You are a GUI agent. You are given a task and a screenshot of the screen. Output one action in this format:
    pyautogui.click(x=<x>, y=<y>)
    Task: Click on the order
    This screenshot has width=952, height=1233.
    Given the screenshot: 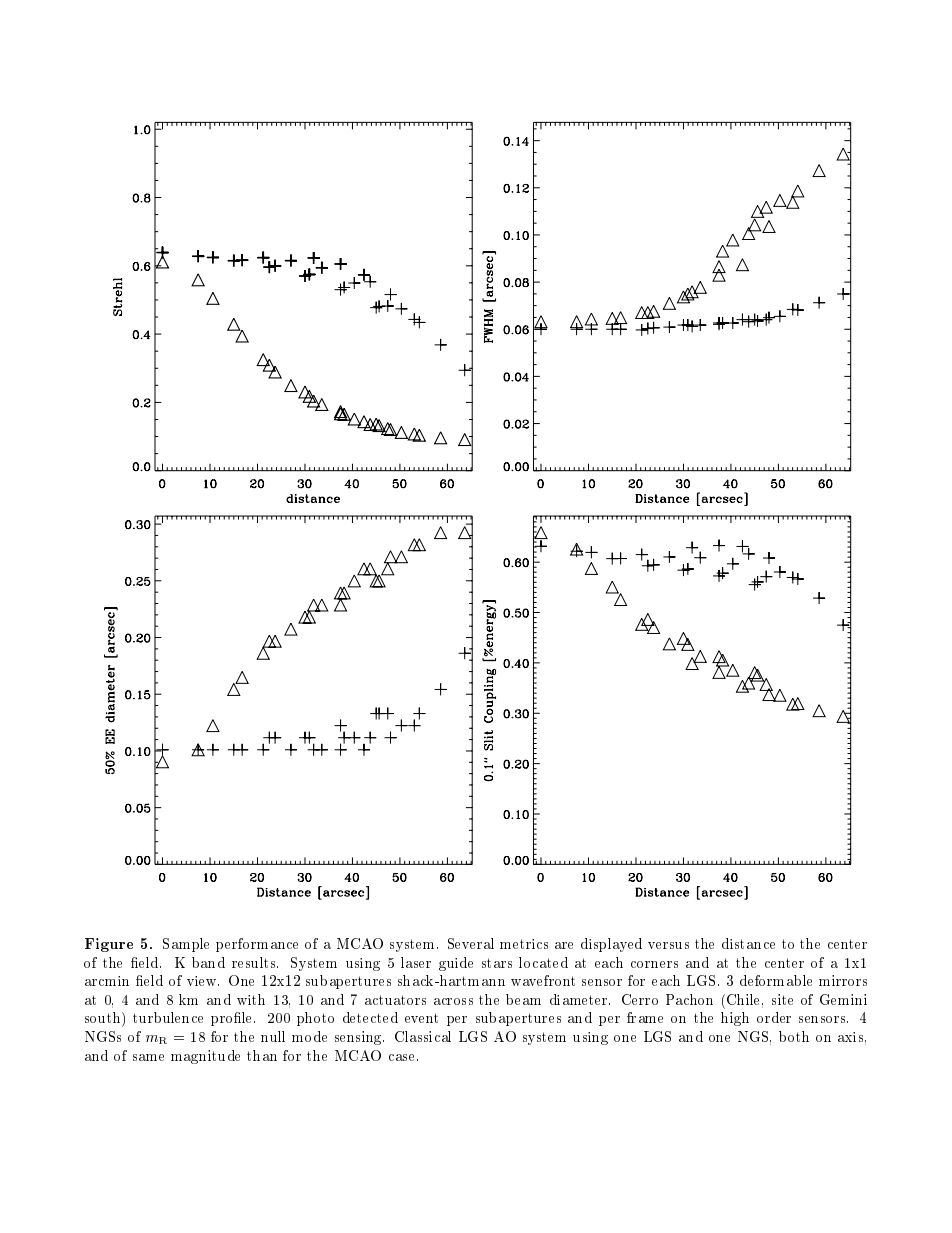 What is the action you would take?
    pyautogui.click(x=774, y=1017)
